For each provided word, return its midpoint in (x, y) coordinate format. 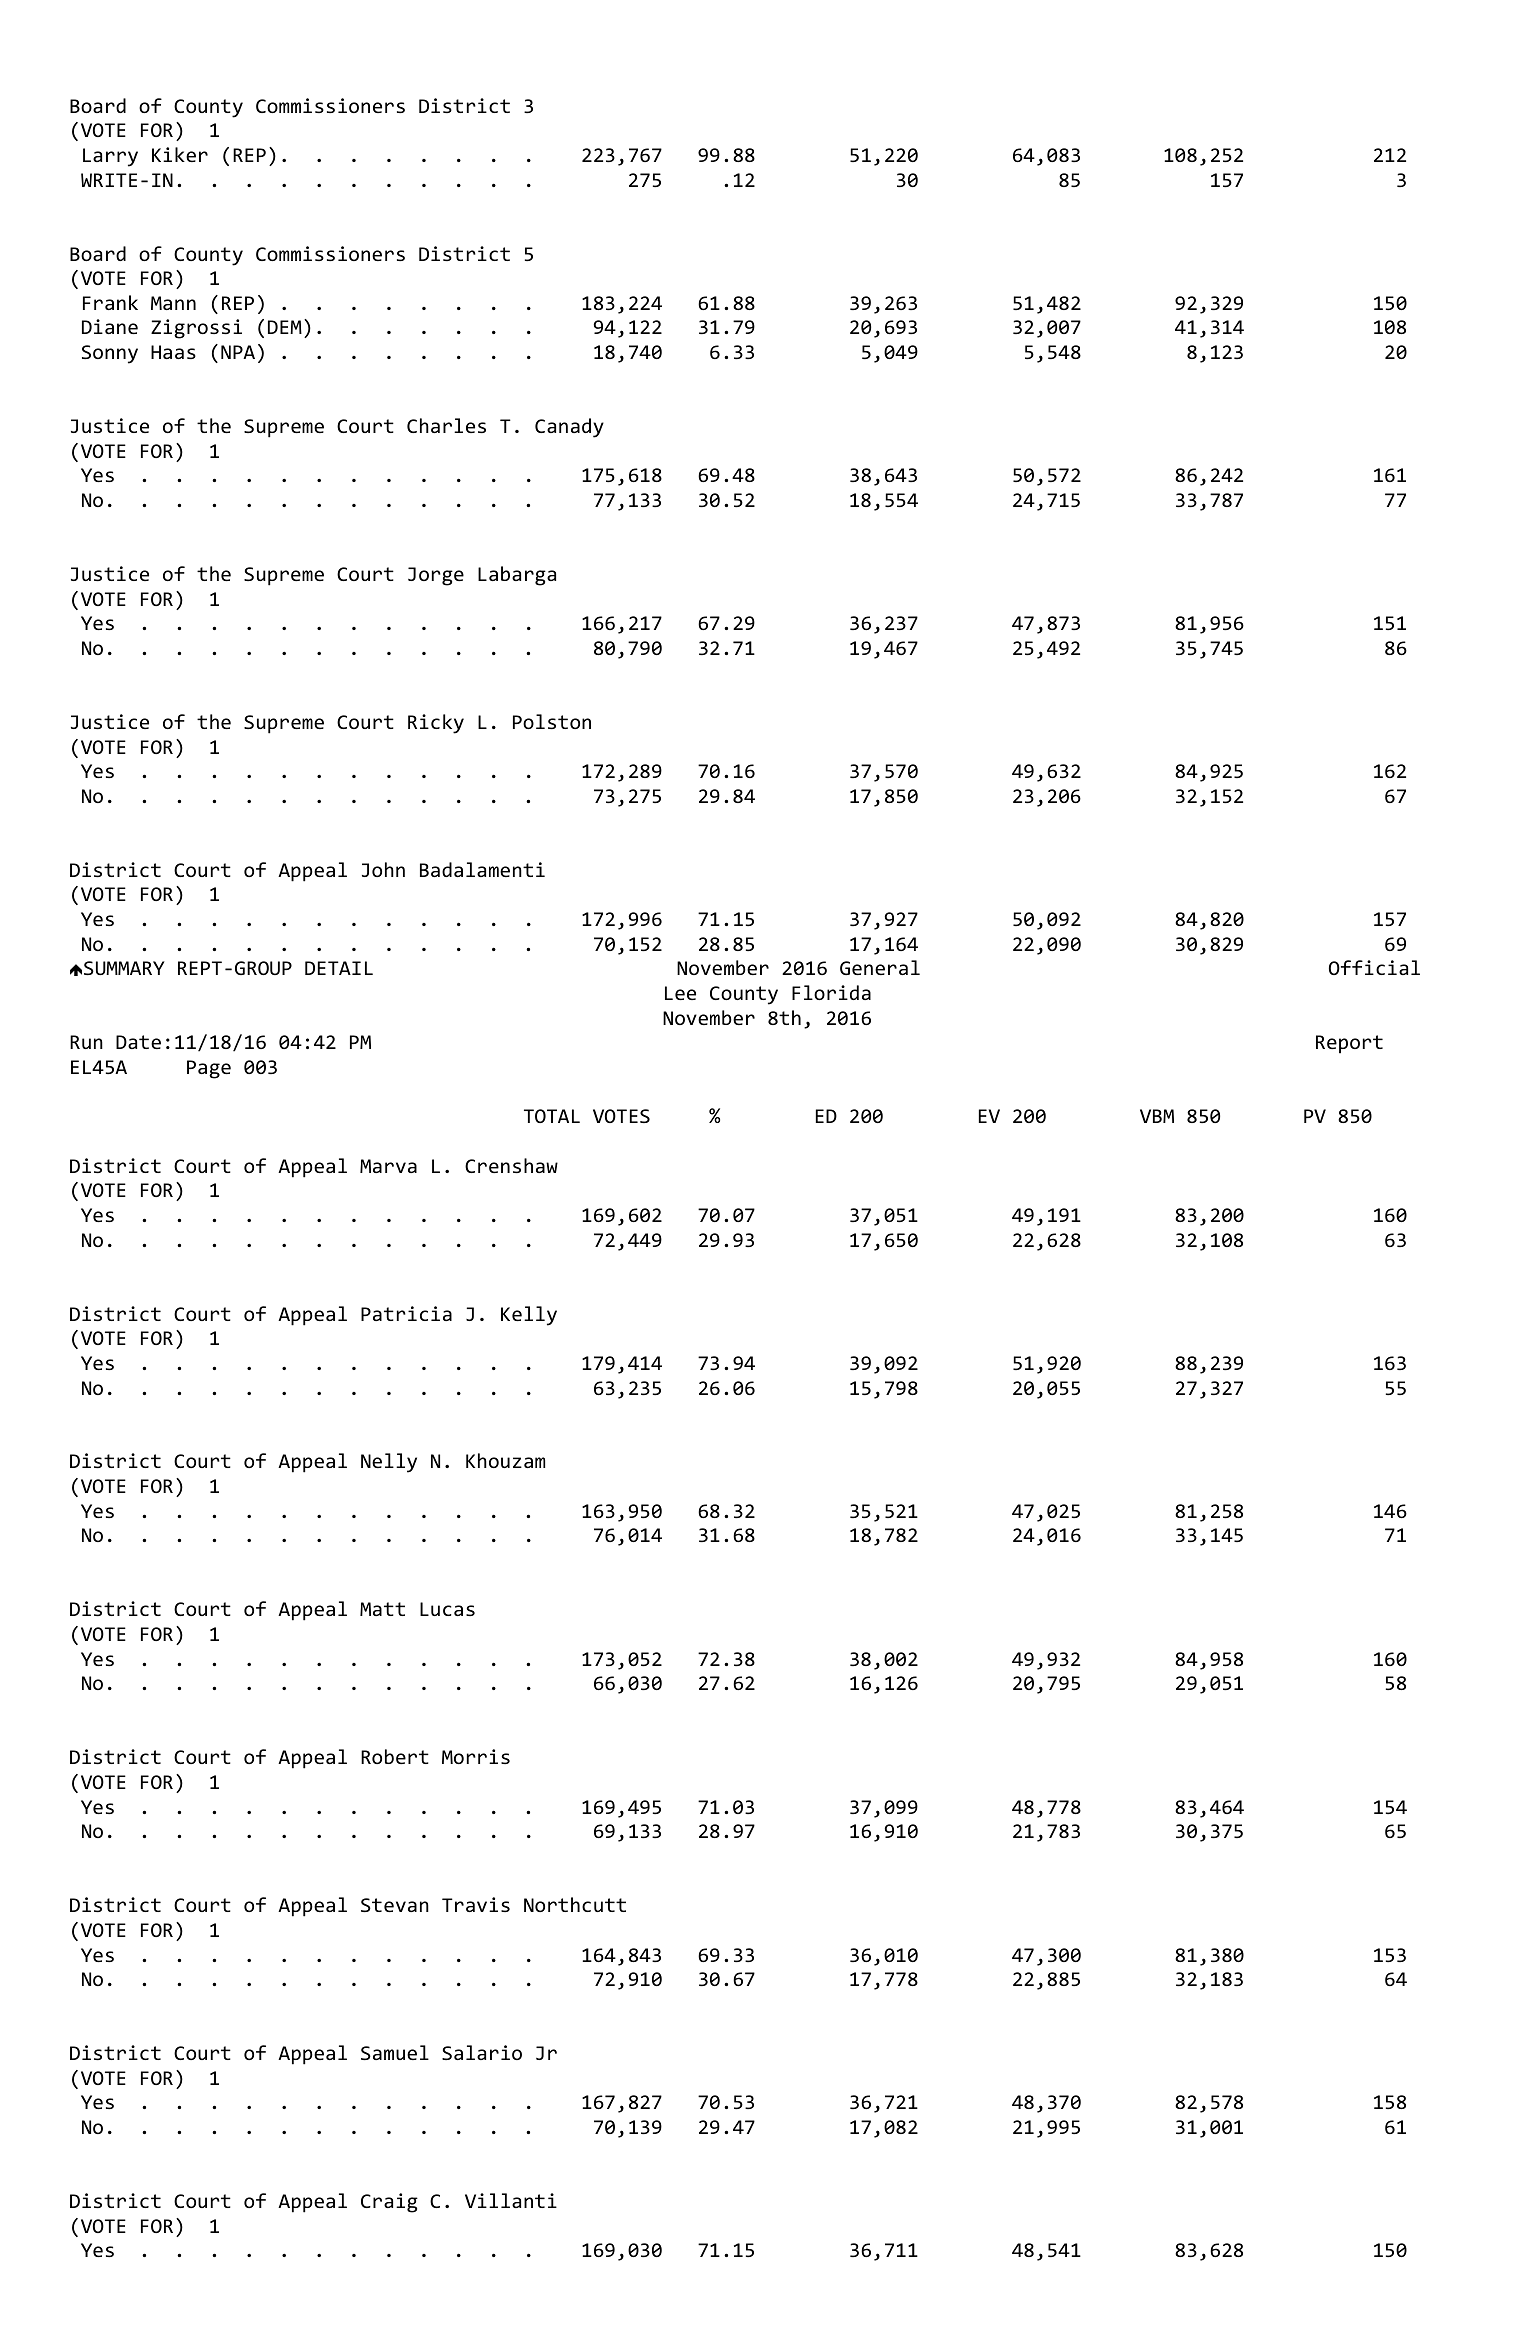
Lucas (447, 1609)
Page (209, 1069)
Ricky (436, 724)
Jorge (436, 576)
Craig (389, 2203)
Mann (173, 303)
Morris (476, 1756)
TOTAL (552, 1116)
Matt (382, 1609)
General (880, 967)
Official (1374, 967)
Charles (446, 425)
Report (1349, 1044)
